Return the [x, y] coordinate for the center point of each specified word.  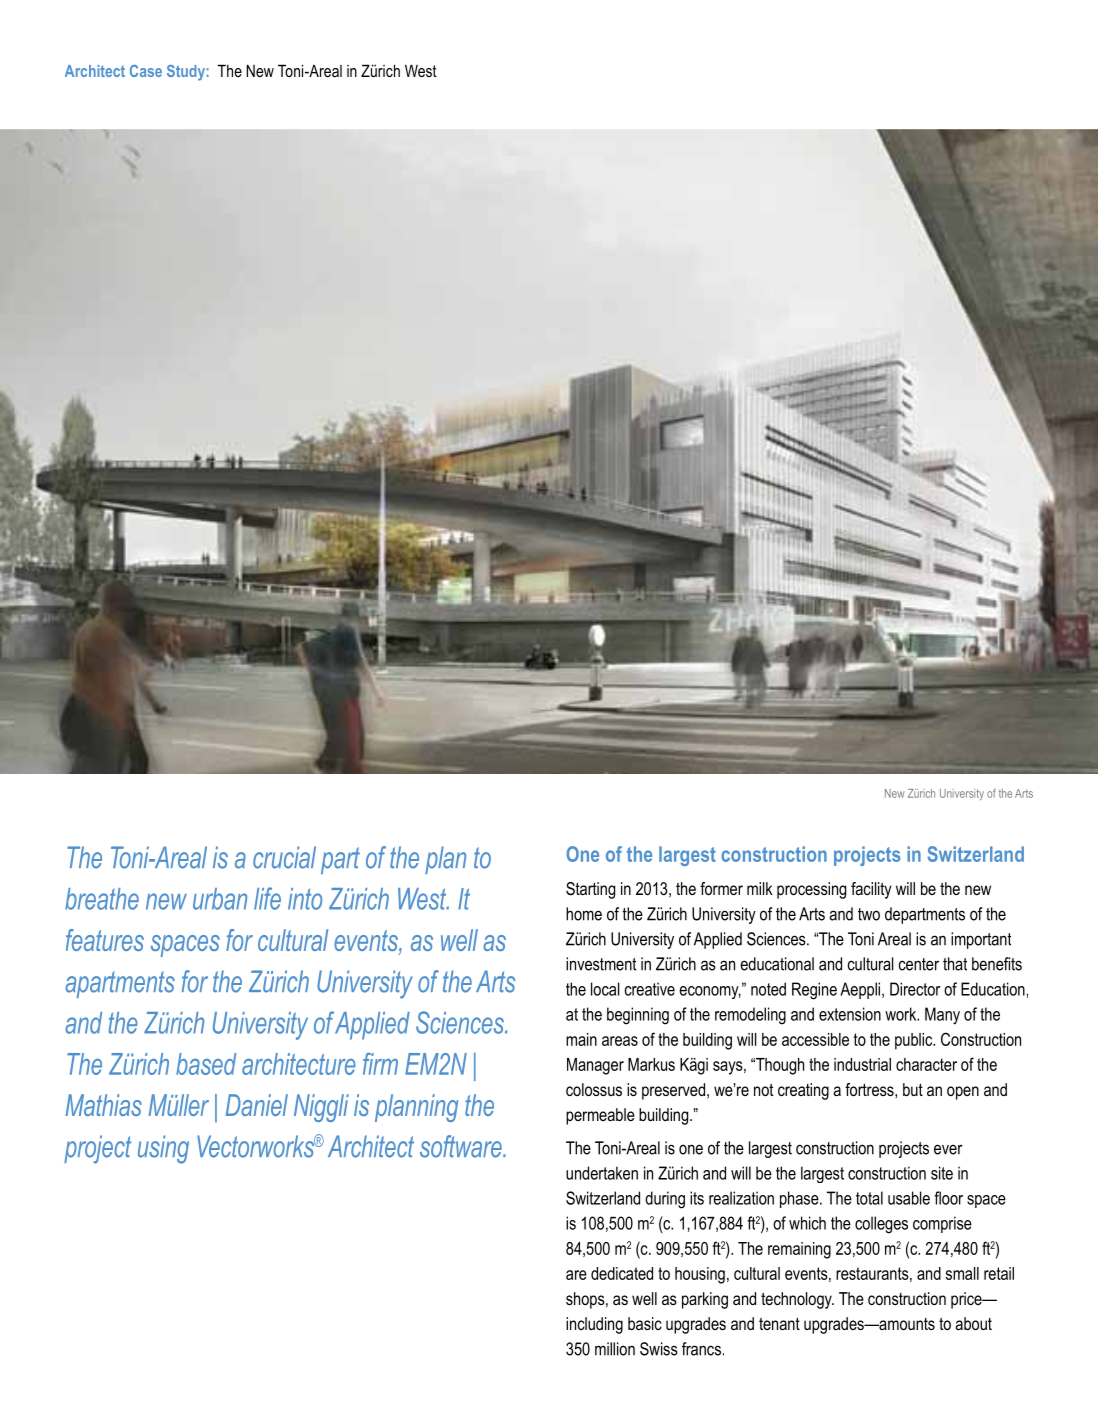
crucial [284, 857]
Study [186, 73]
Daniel [256, 1105]
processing [811, 890]
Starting [590, 890]
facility [871, 890]
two [869, 914]
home [584, 914]
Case [146, 71]
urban [220, 899]
